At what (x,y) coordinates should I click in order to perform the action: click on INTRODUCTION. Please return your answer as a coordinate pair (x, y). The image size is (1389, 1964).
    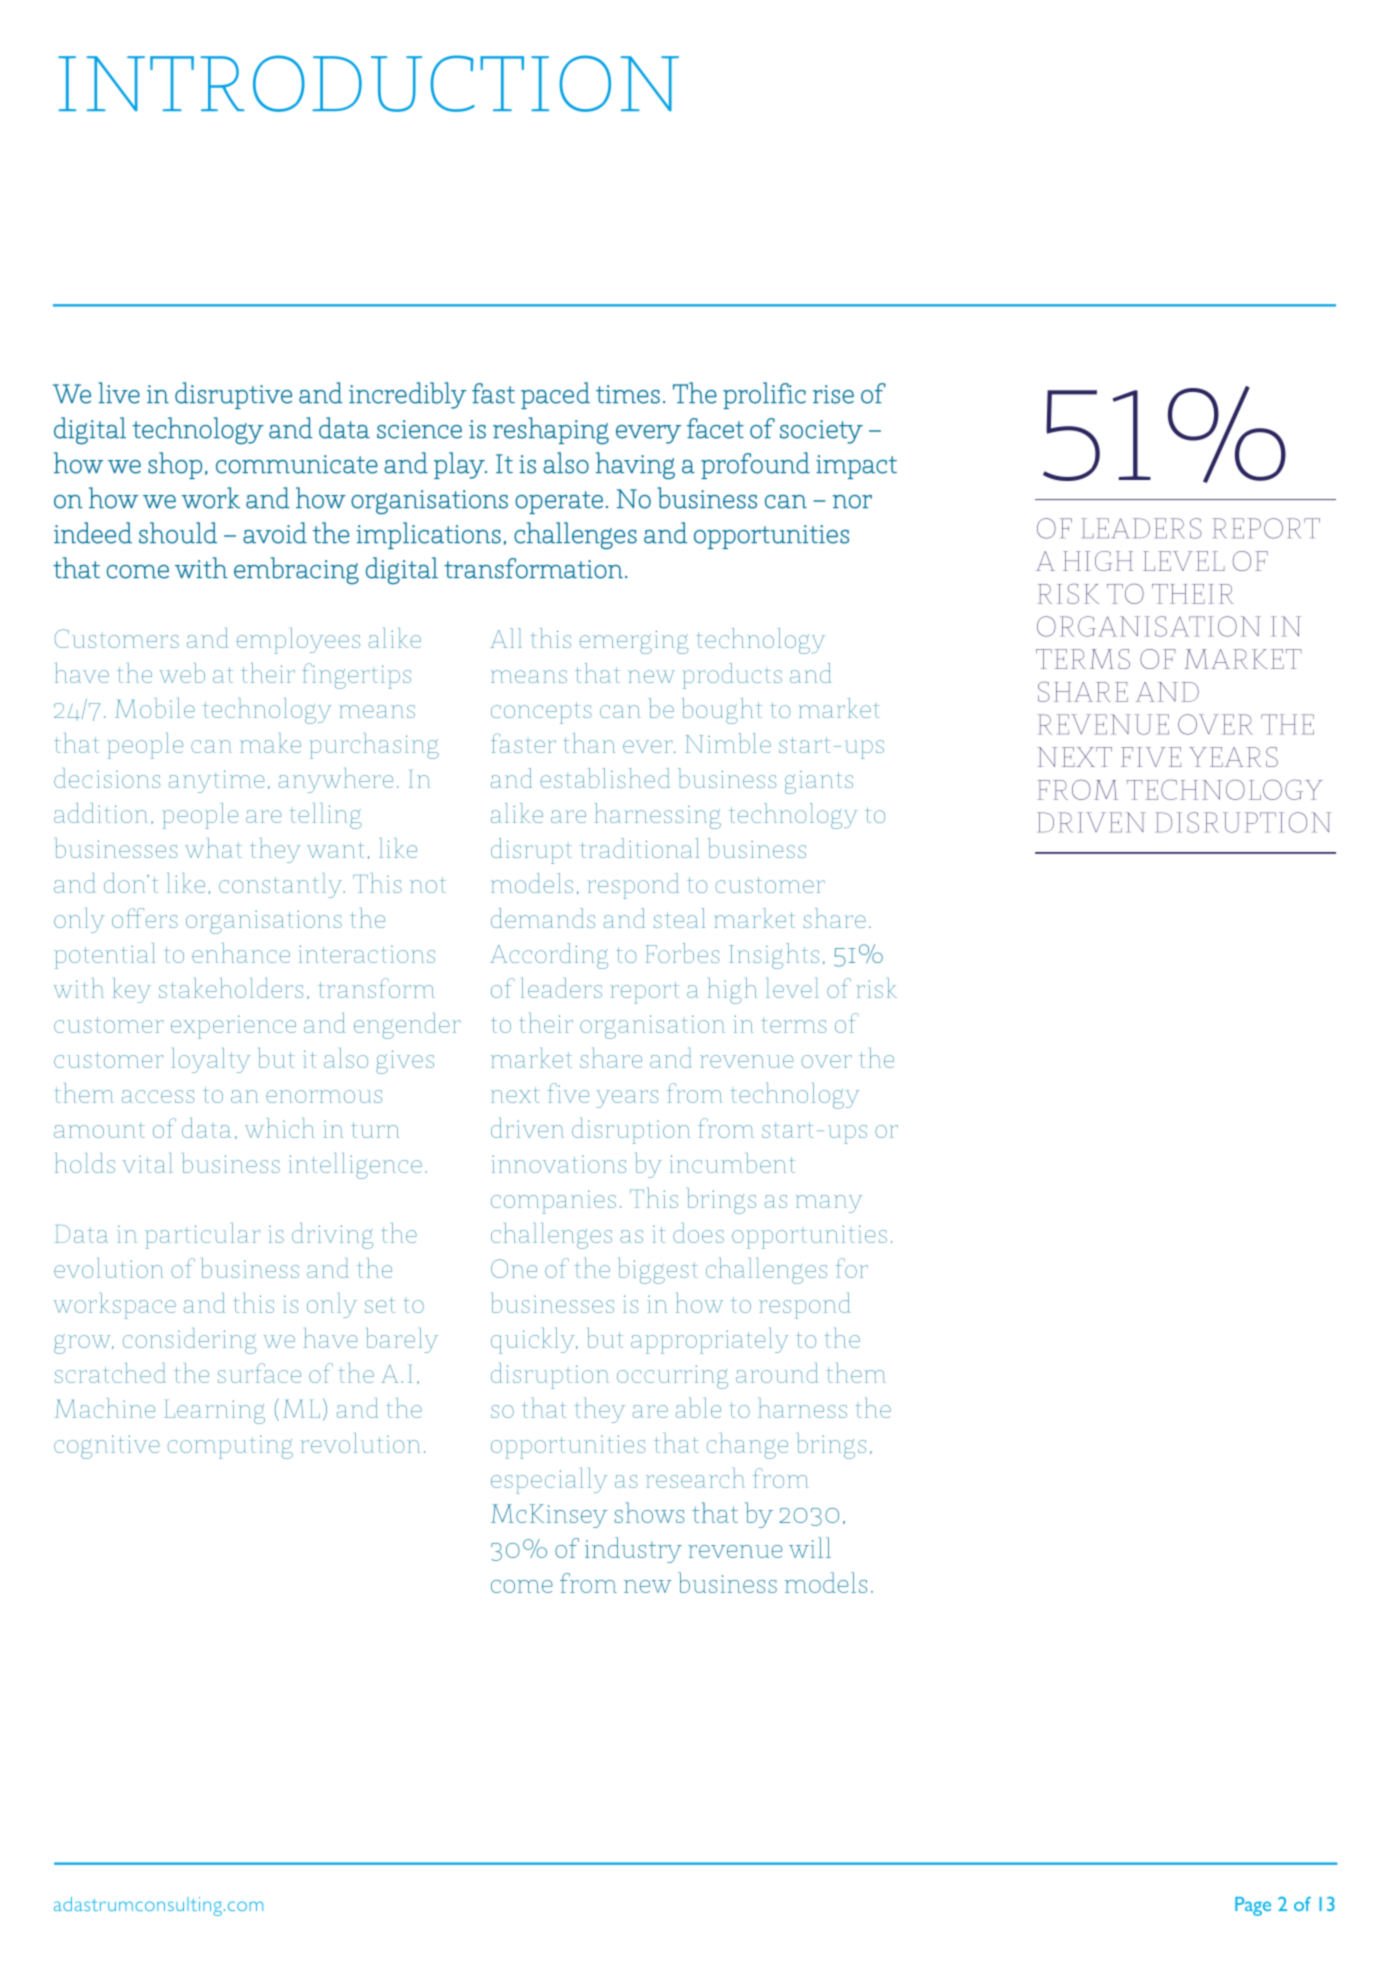
    Looking at the image, I should click on (368, 83).
